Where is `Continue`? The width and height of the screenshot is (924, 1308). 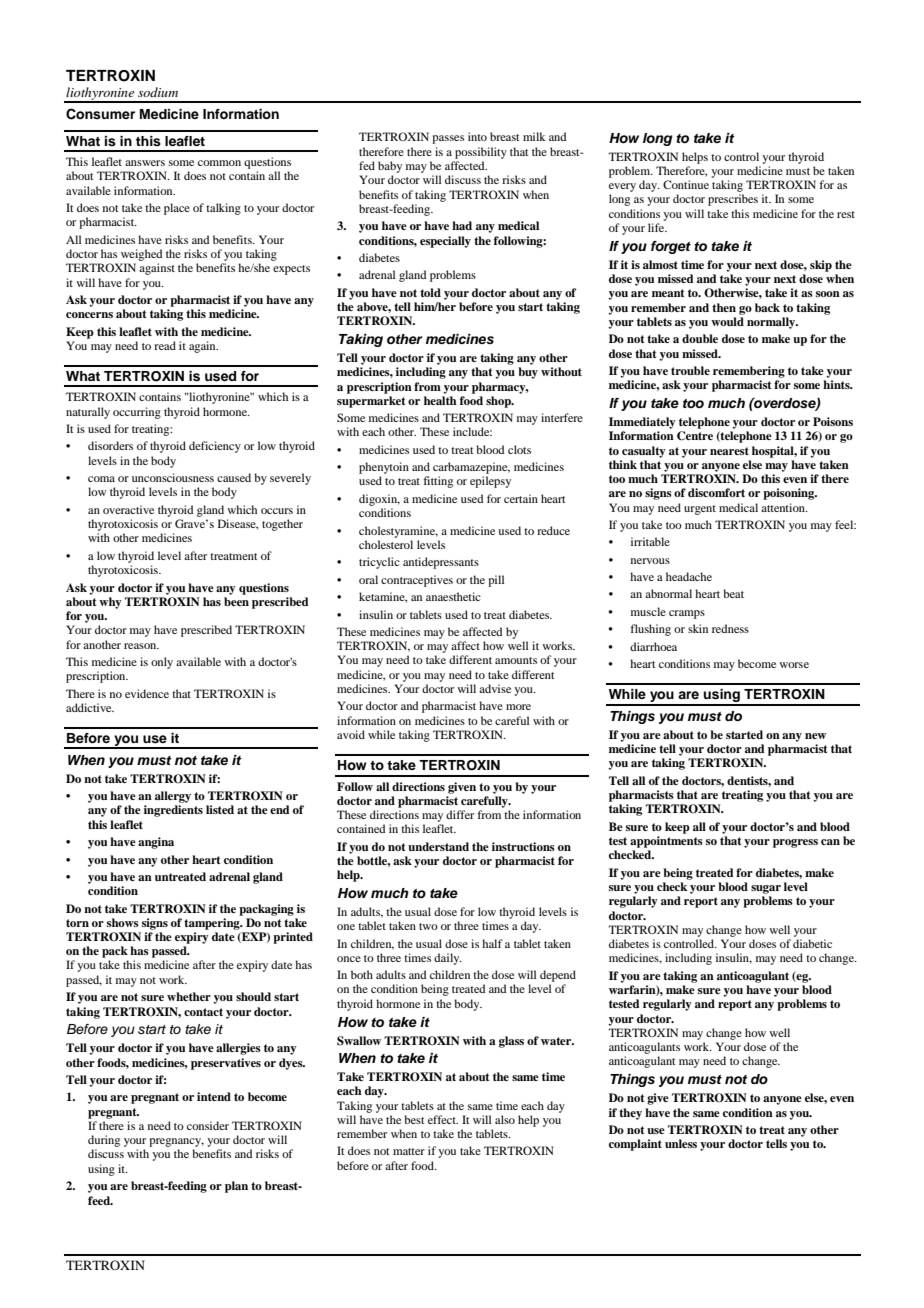 Continue is located at coordinates (686, 184).
